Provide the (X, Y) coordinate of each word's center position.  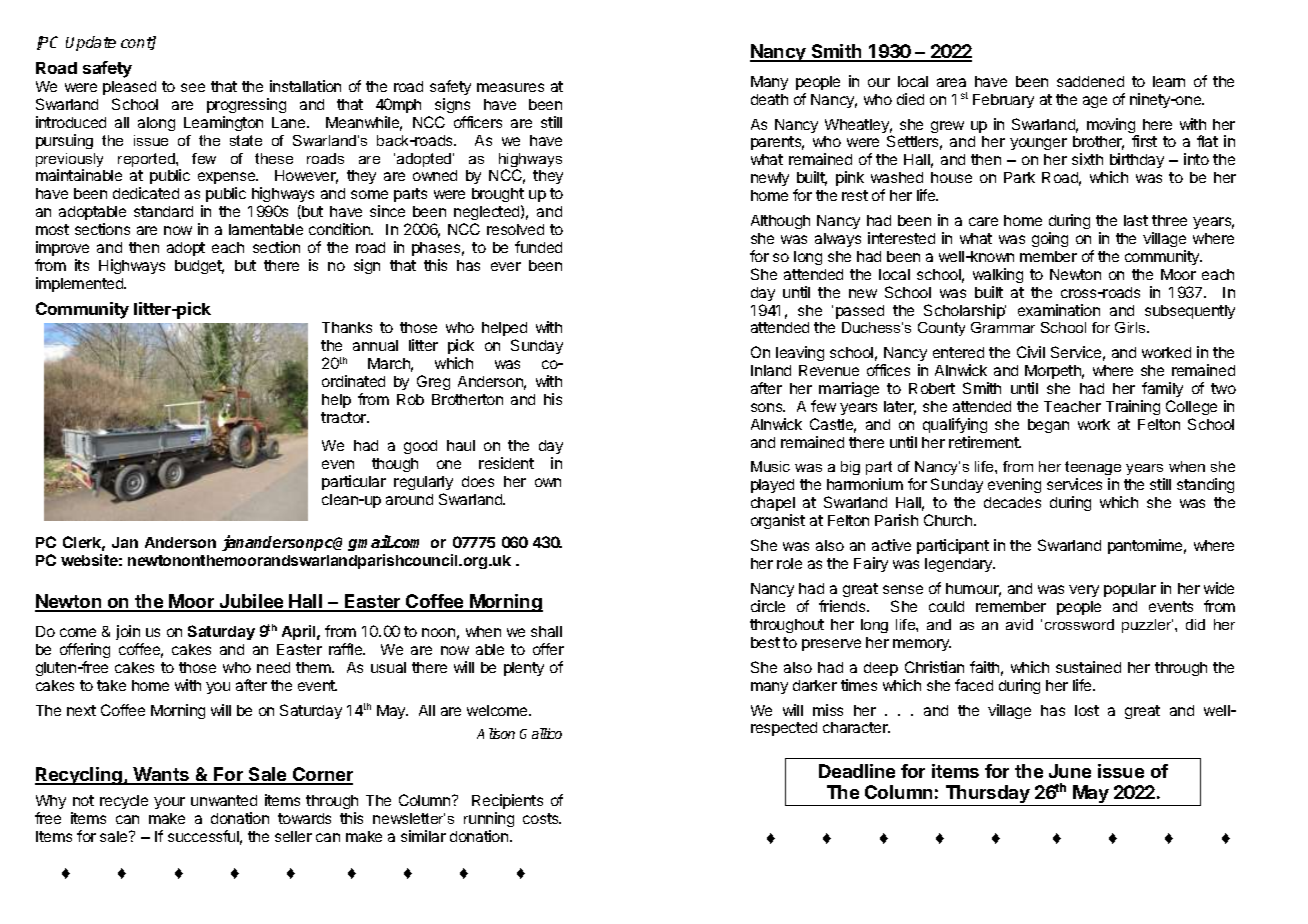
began (1048, 426)
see (193, 87)
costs (542, 818)
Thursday (987, 795)
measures (510, 87)
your (169, 803)
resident (506, 463)
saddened (1090, 81)
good (420, 447)
